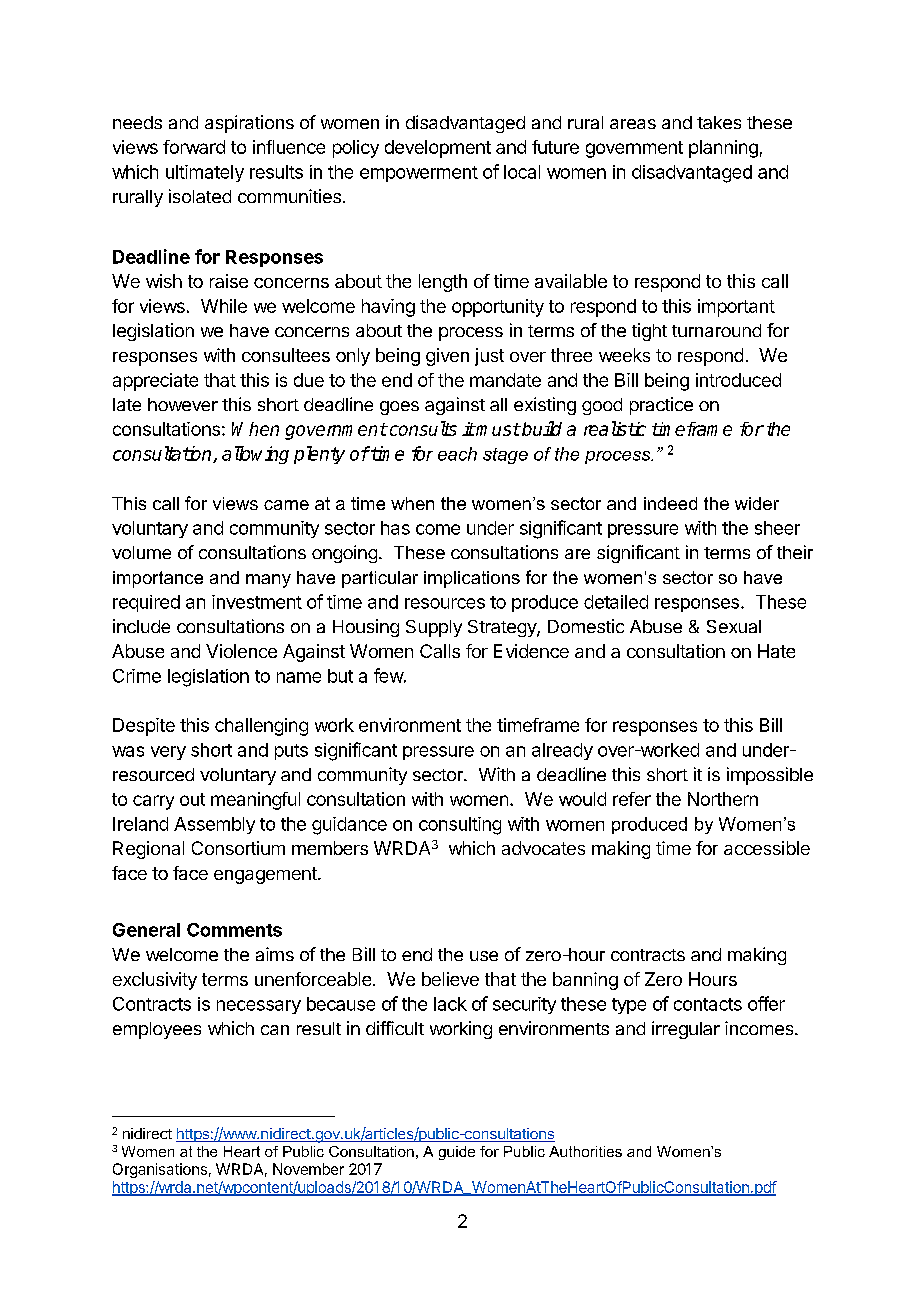 The height and width of the screenshot is (1308, 924). I want to click on Supply, so click(434, 628).
